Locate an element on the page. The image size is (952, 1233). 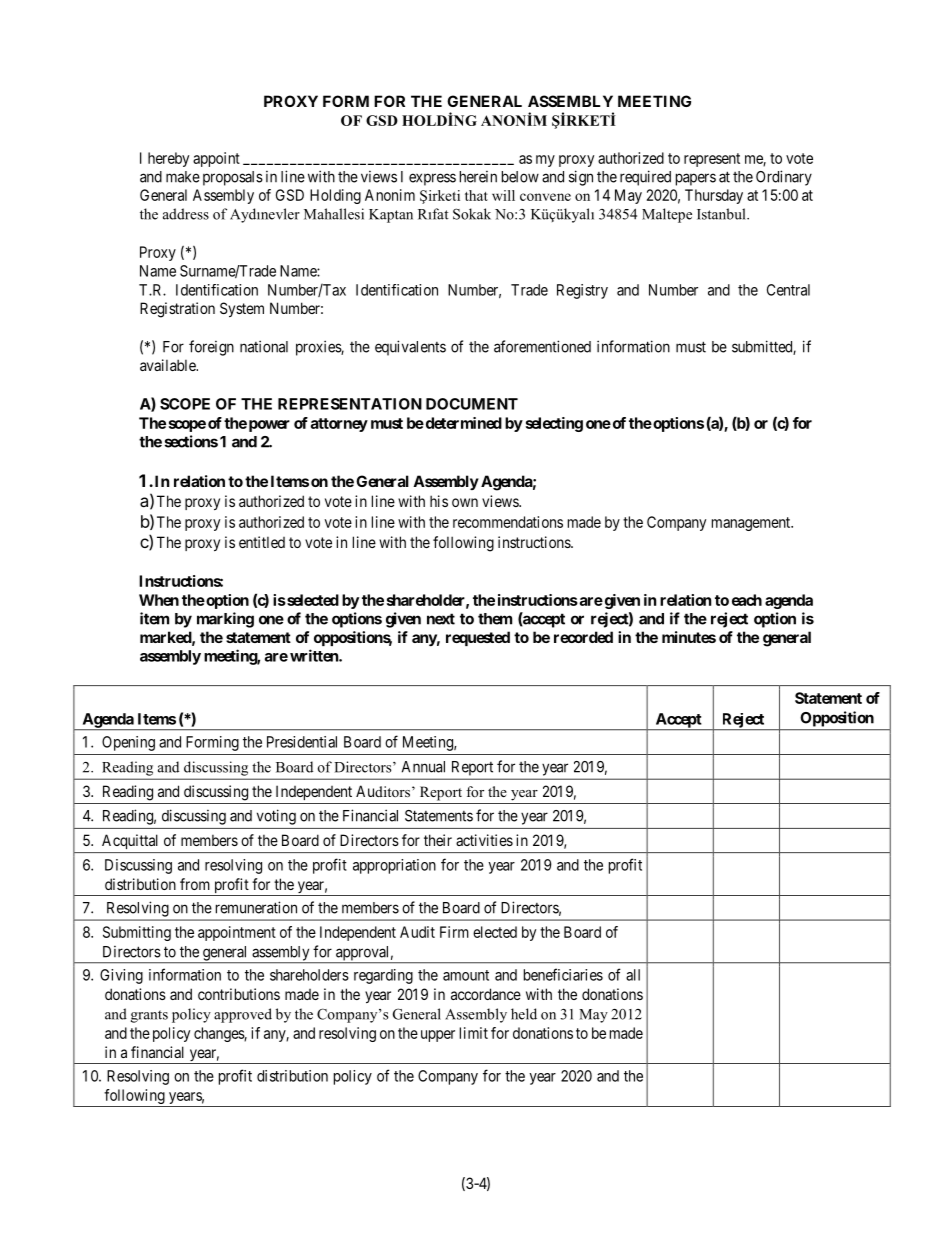
make is located at coordinates (183, 177).
